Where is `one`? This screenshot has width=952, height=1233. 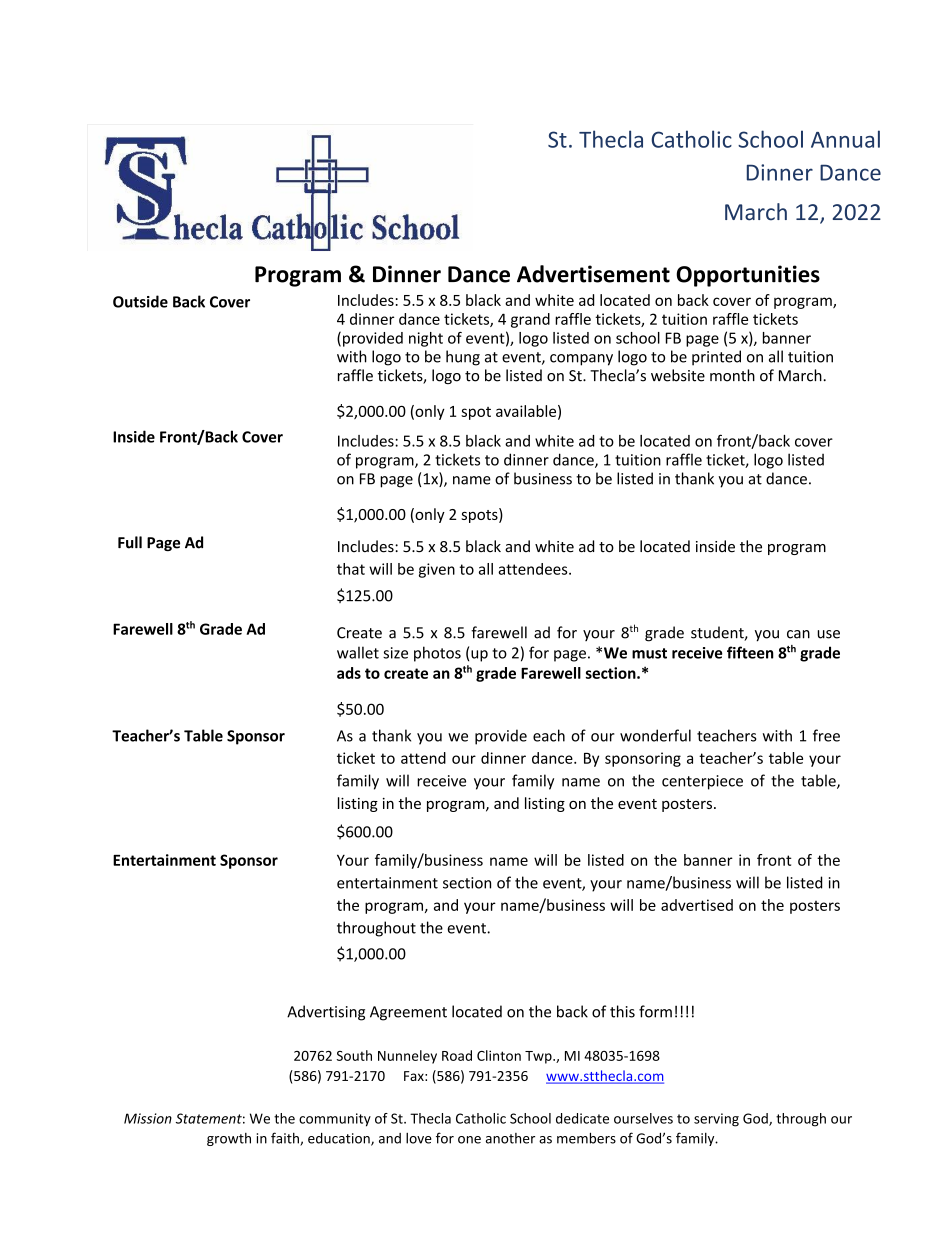 one is located at coordinates (469, 1140).
